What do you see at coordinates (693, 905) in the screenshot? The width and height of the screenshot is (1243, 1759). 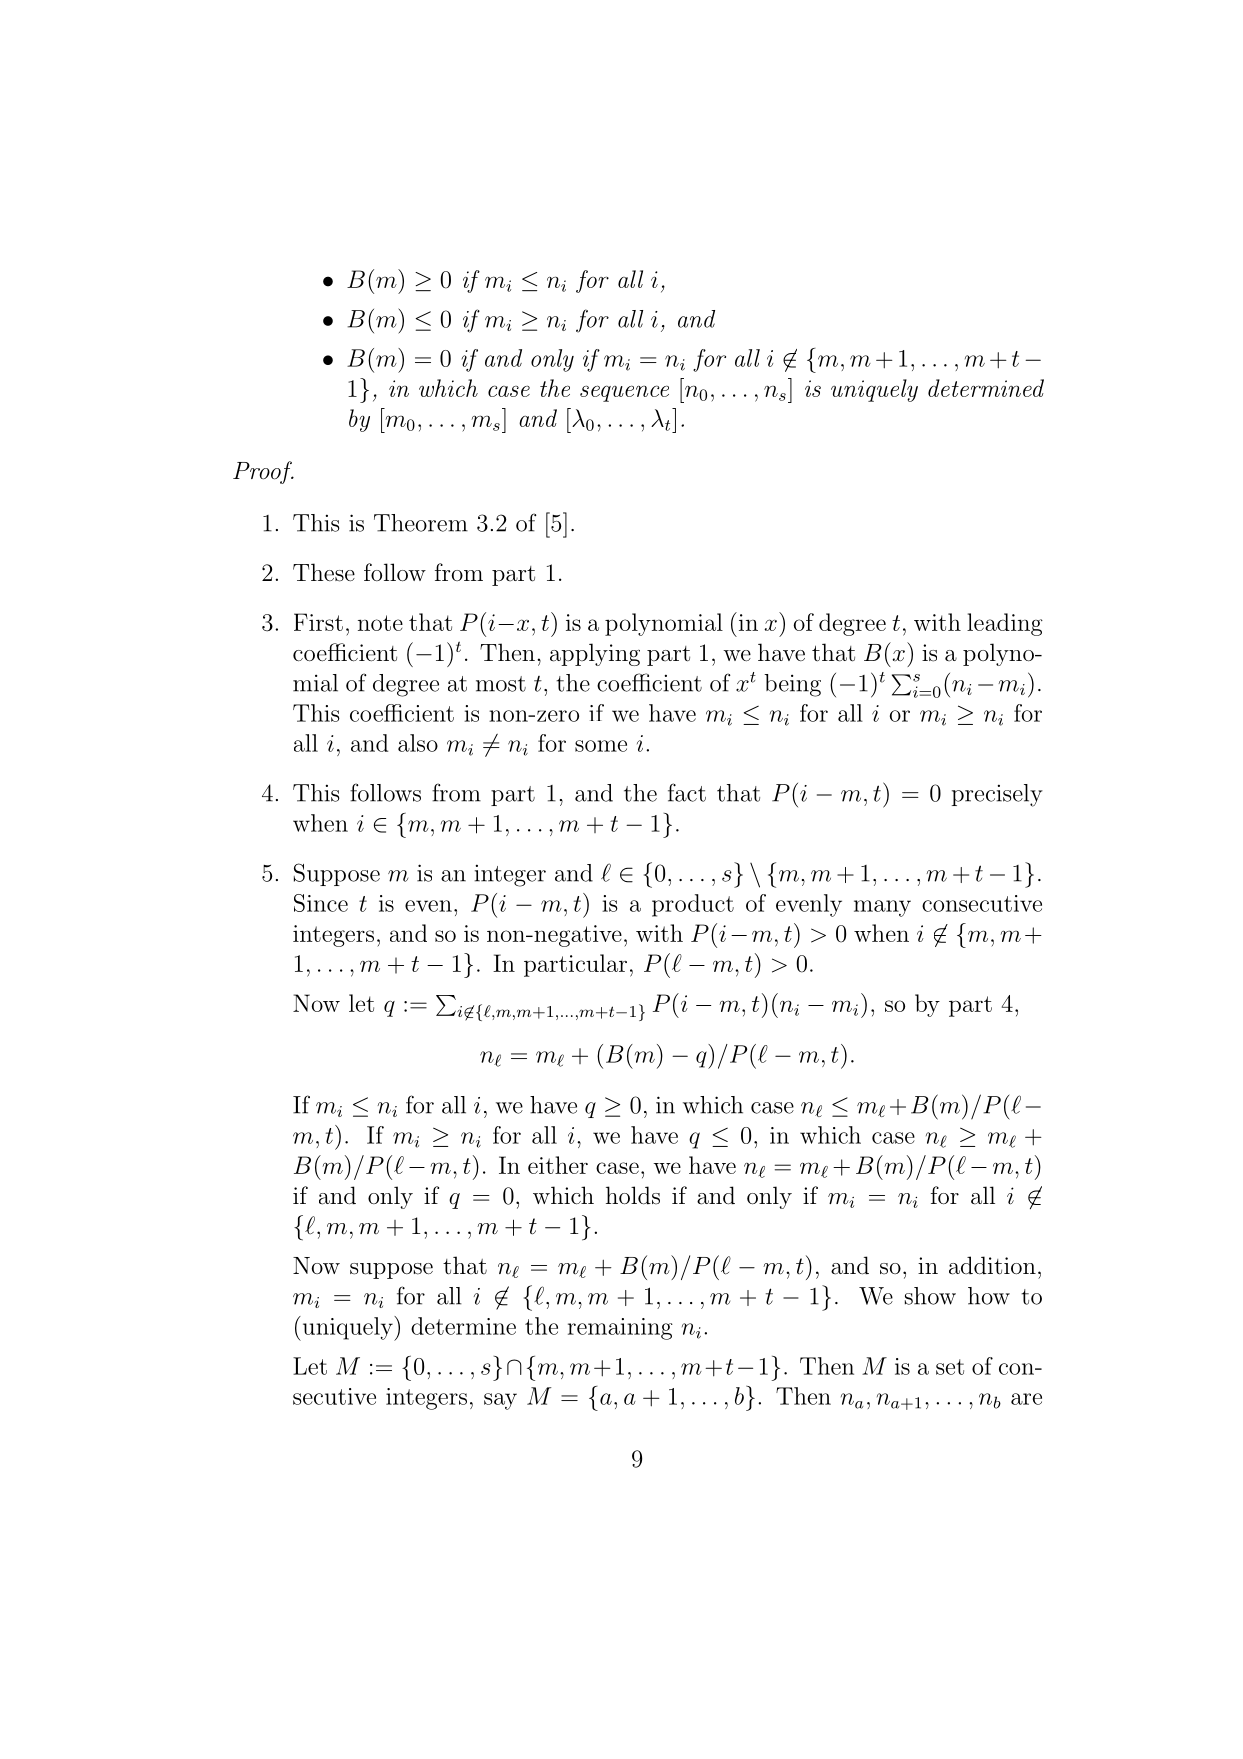 I see `product` at bounding box center [693, 905].
